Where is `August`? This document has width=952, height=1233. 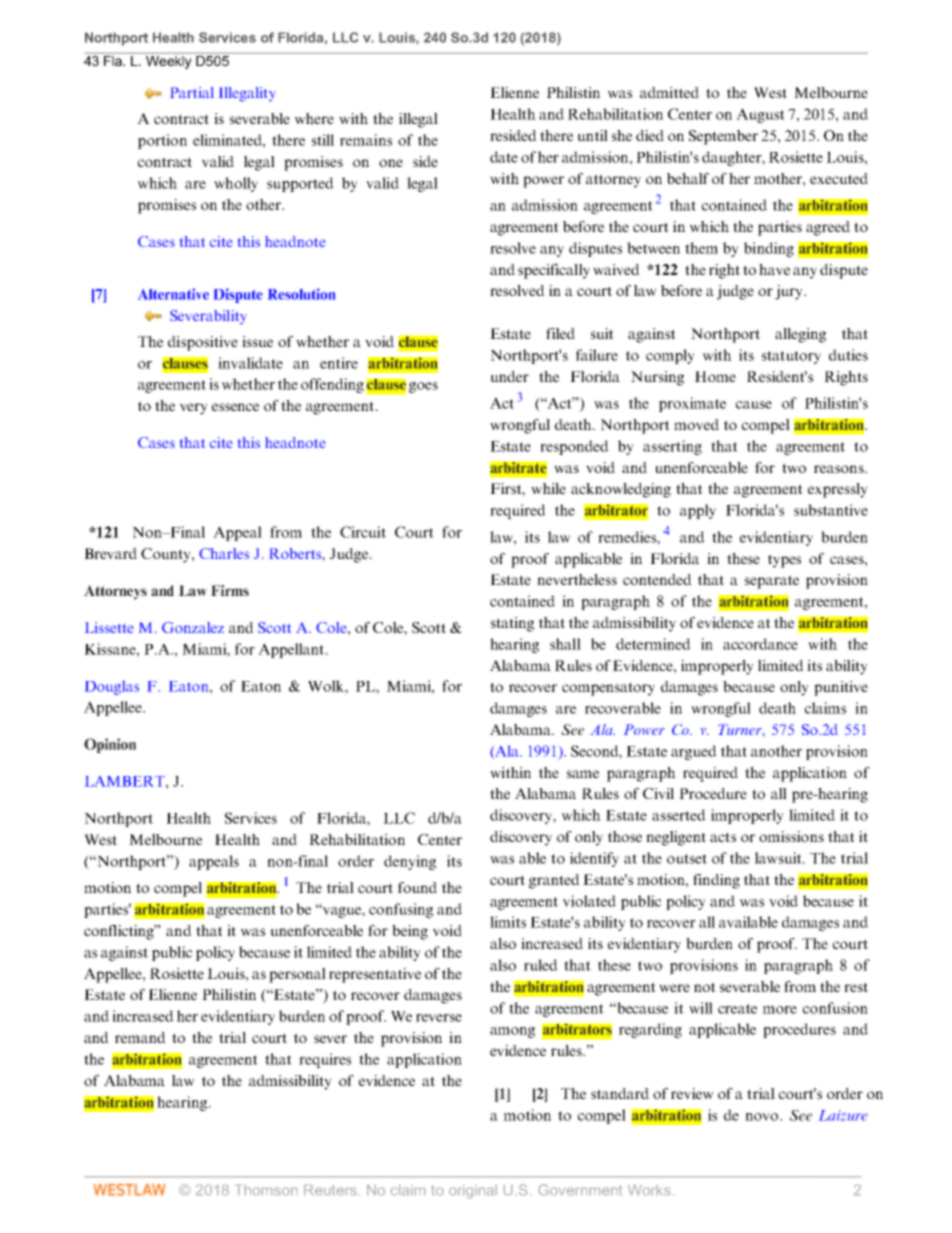 August is located at coordinates (760, 115).
